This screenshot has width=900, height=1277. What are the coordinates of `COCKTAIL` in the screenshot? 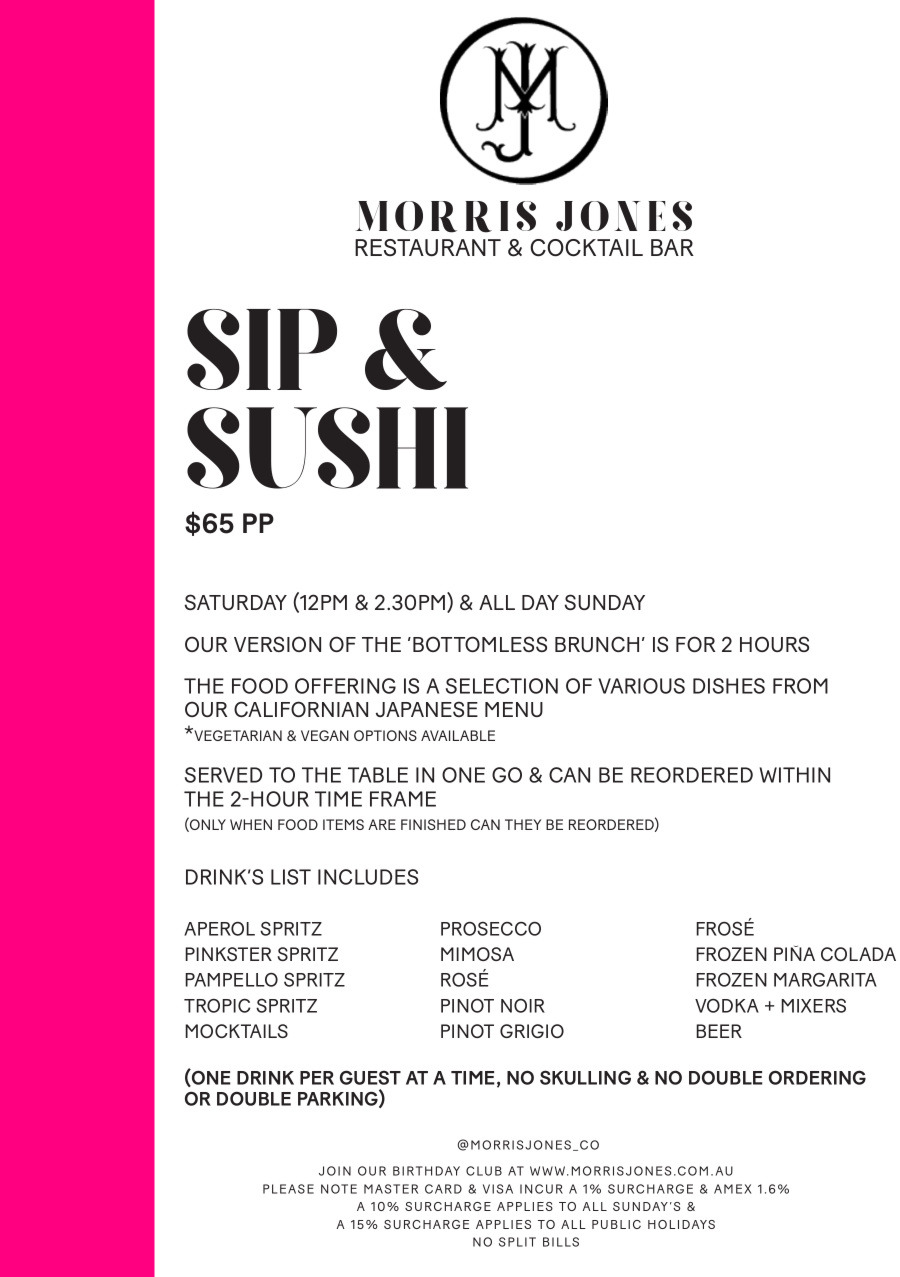 It's located at (586, 248).
